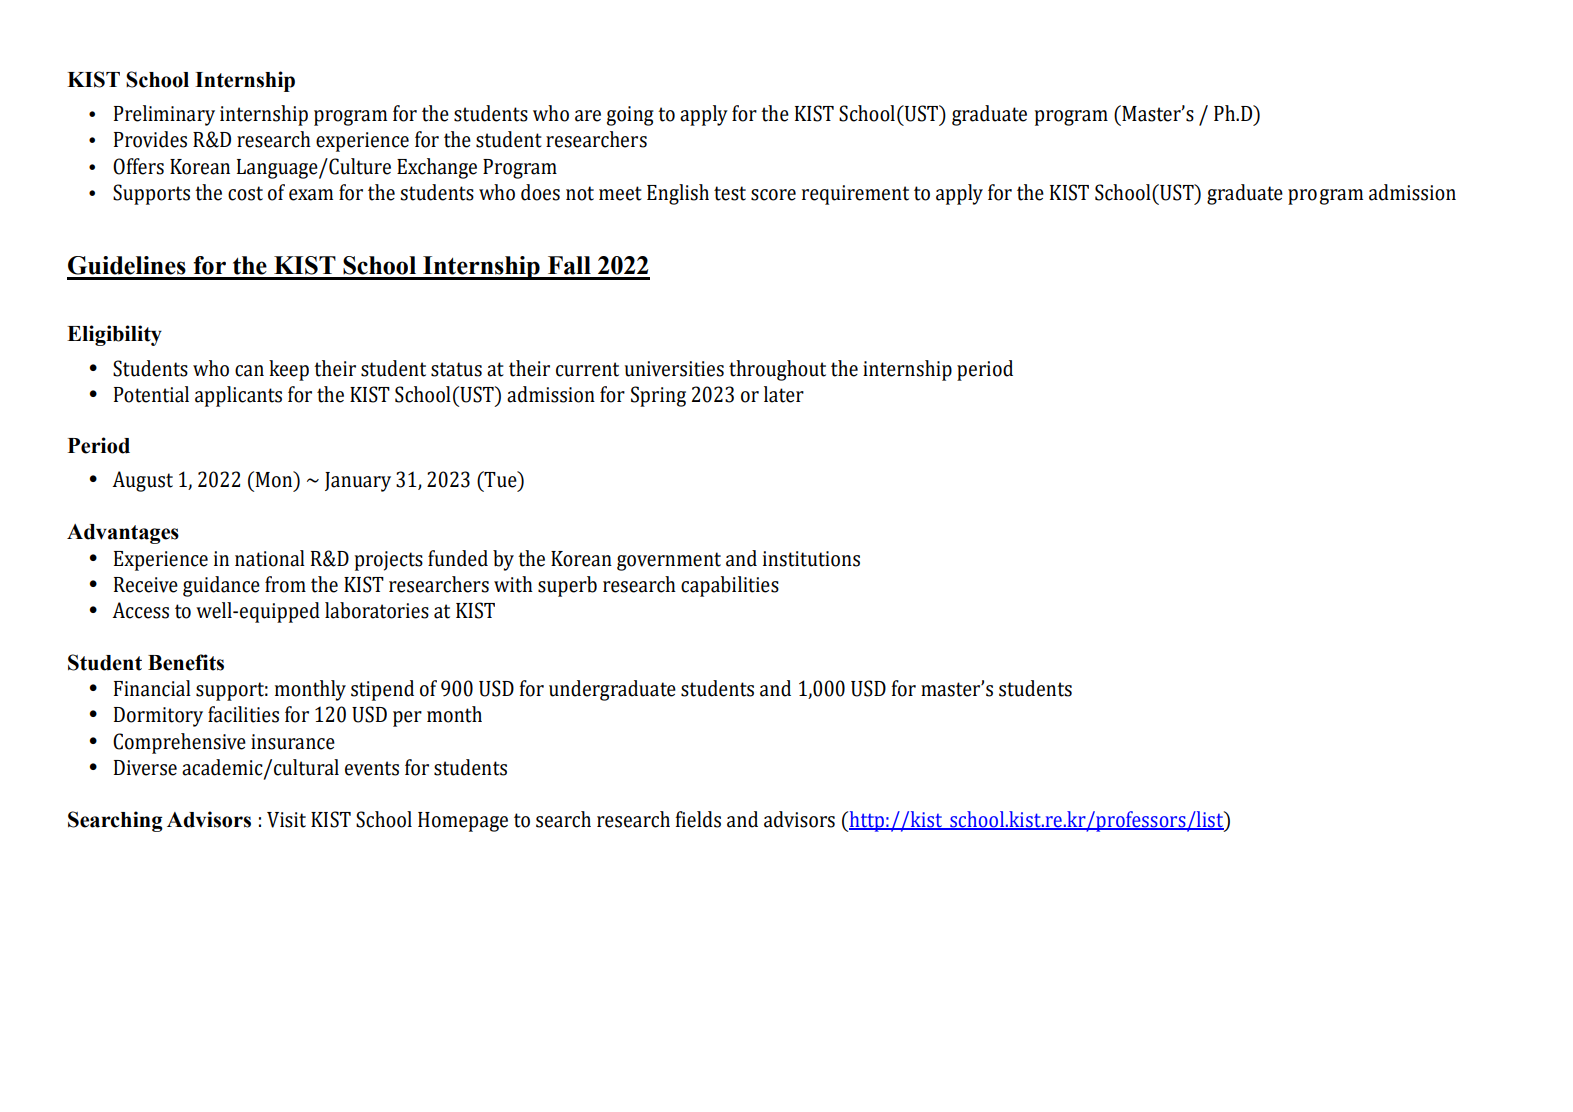 This screenshot has width=1573, height=1112. What do you see at coordinates (698, 819) in the screenshot?
I see `fields` at bounding box center [698, 819].
